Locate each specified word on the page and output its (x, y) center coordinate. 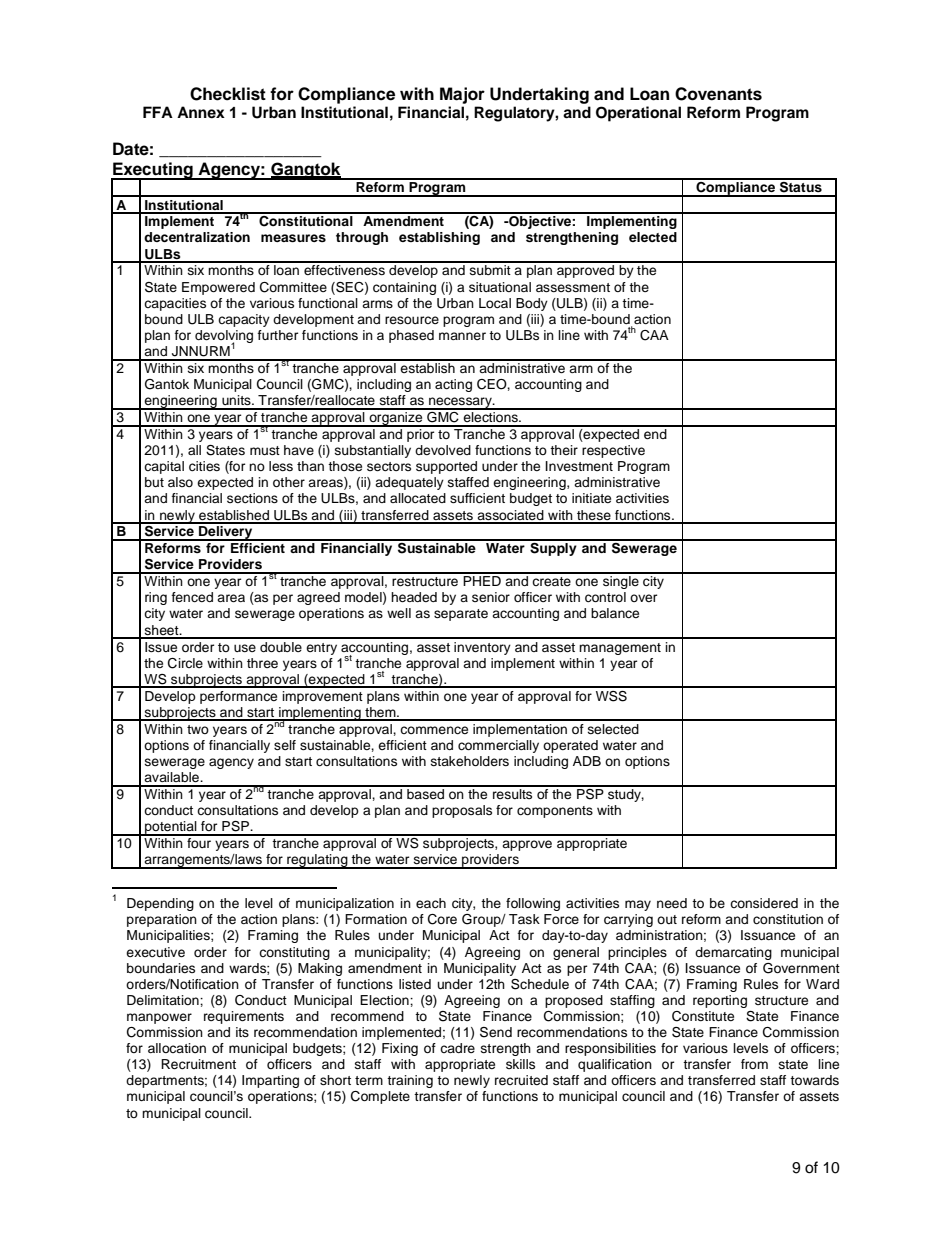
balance (615, 613)
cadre (457, 1048)
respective (613, 451)
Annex (201, 112)
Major (462, 95)
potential (171, 828)
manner (462, 336)
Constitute (703, 1016)
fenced (192, 597)
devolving (224, 338)
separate (461, 615)
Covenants (718, 94)
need (672, 903)
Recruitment (198, 1064)
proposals (462, 811)
